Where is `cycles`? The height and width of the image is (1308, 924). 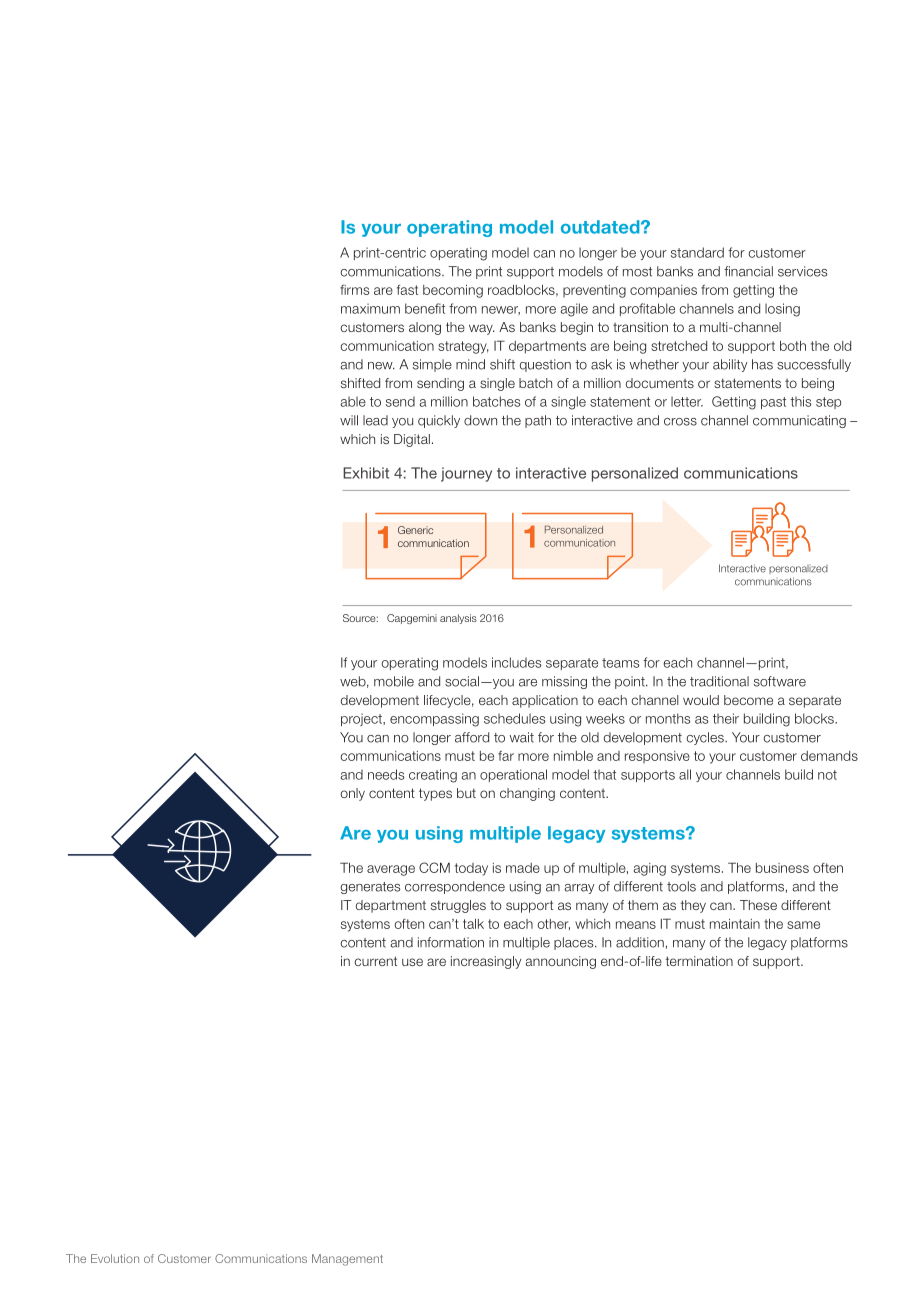
cycles is located at coordinates (706, 738).
